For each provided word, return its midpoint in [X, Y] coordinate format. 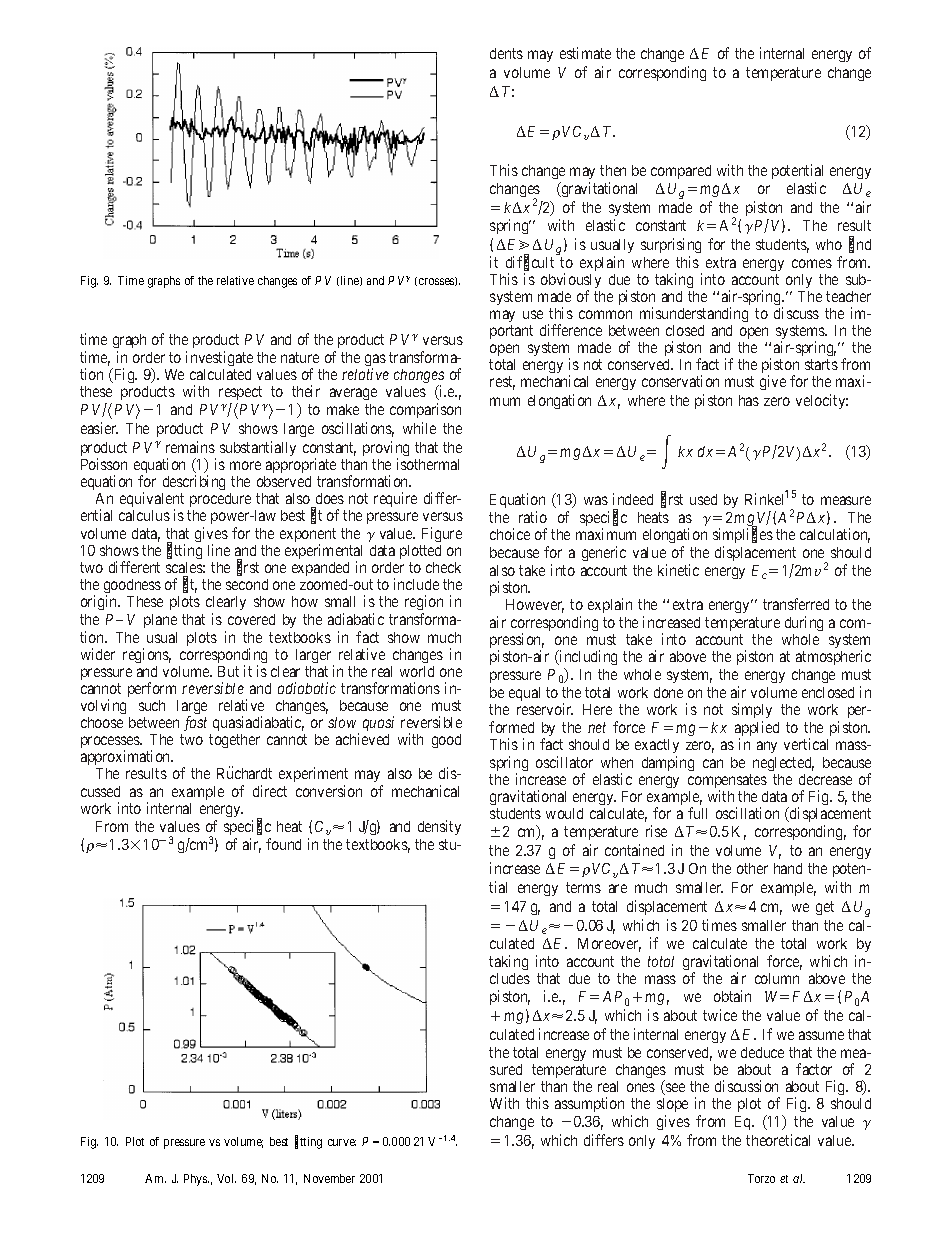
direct [270, 791]
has [749, 400]
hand [788, 868]
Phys [196, 1180]
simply [752, 710]
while [419, 428]
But [228, 671]
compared [681, 172]
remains [190, 447]
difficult [530, 263]
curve [342, 1142]
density [439, 827]
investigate [219, 358]
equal [524, 694]
